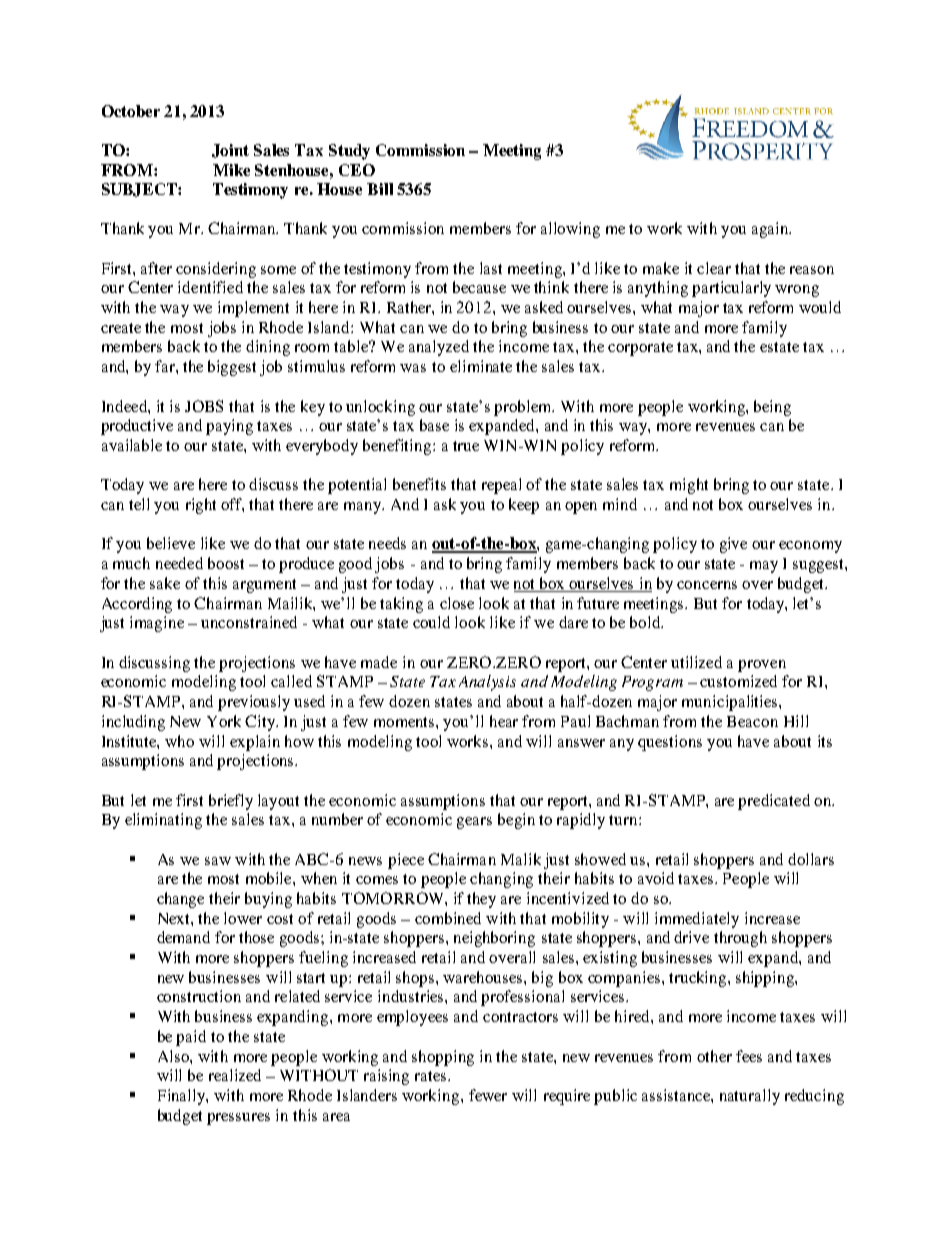 The width and height of the document is (952, 1233). What do you see at coordinates (457, 603) in the document?
I see `close` at bounding box center [457, 603].
